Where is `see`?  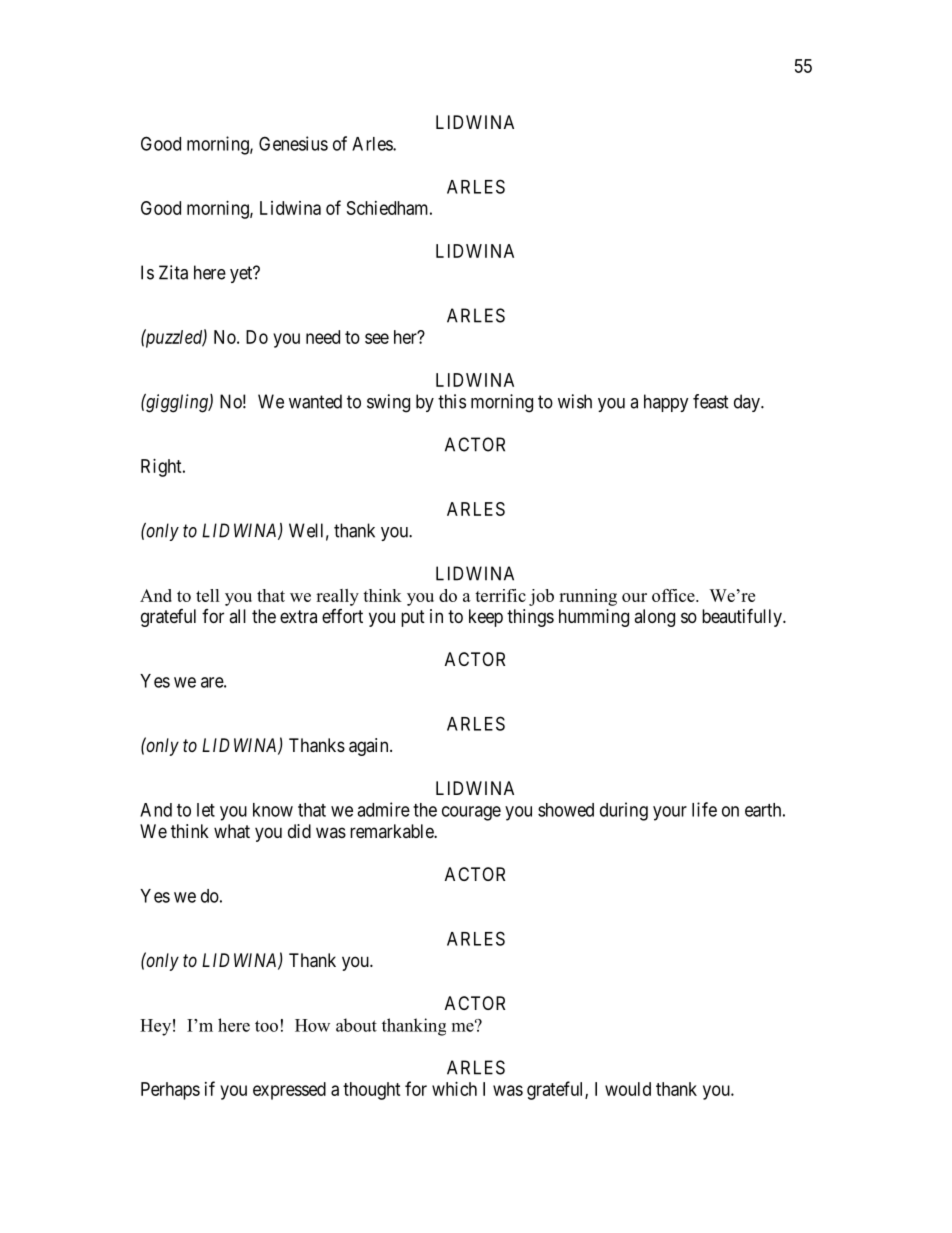 see is located at coordinates (377, 338).
